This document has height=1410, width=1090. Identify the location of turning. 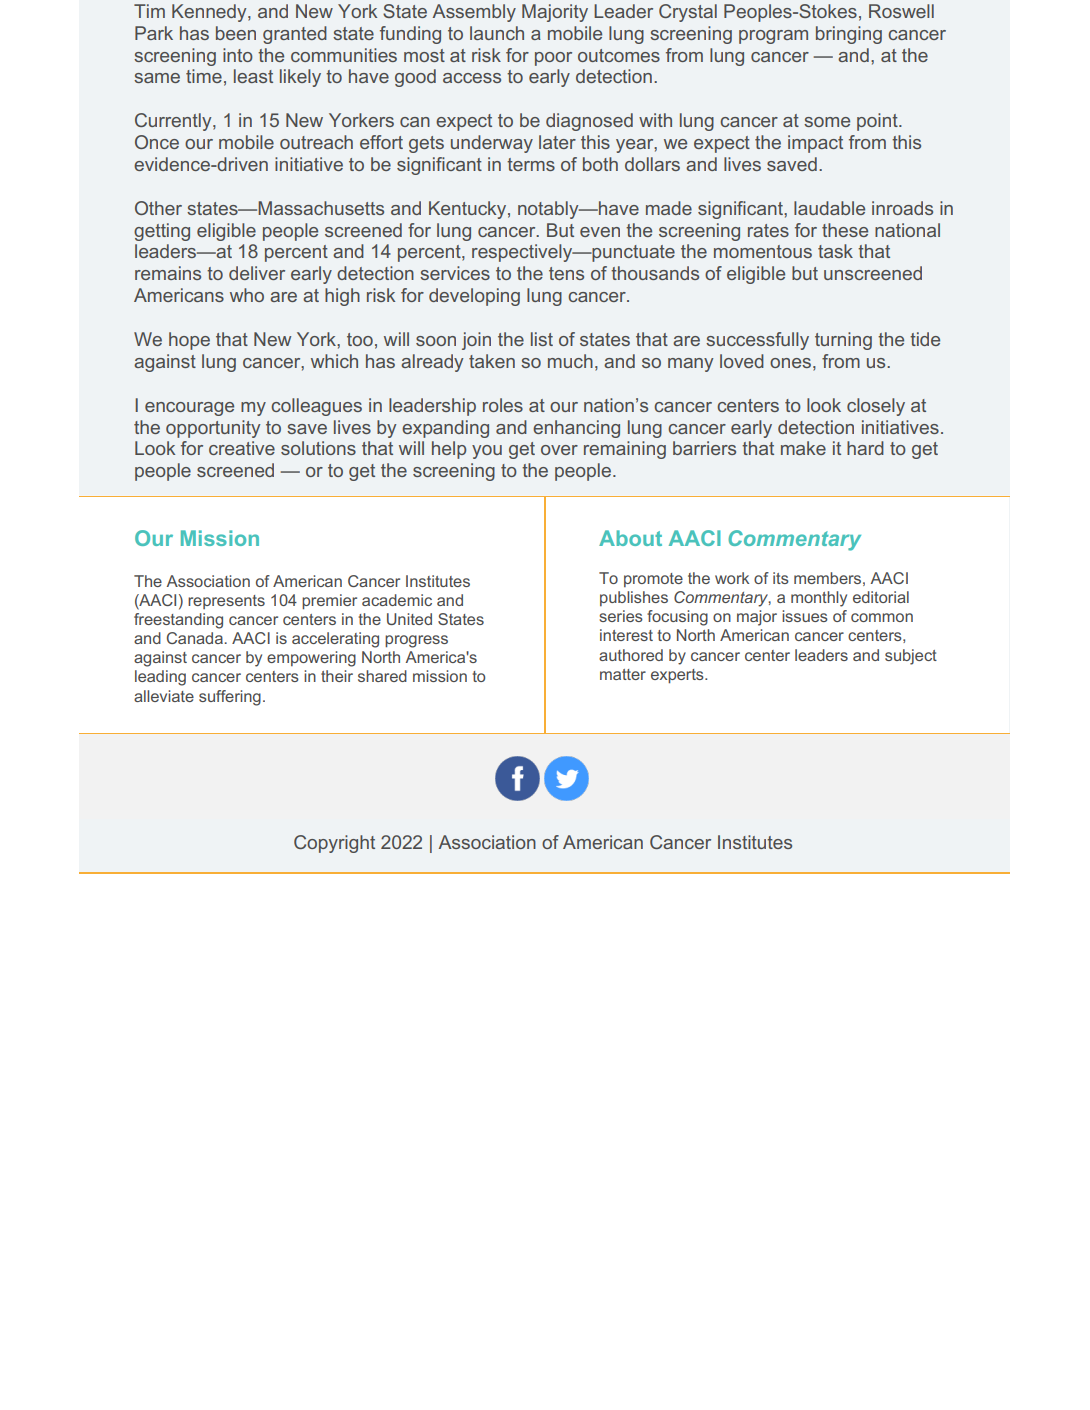
(843, 341).
